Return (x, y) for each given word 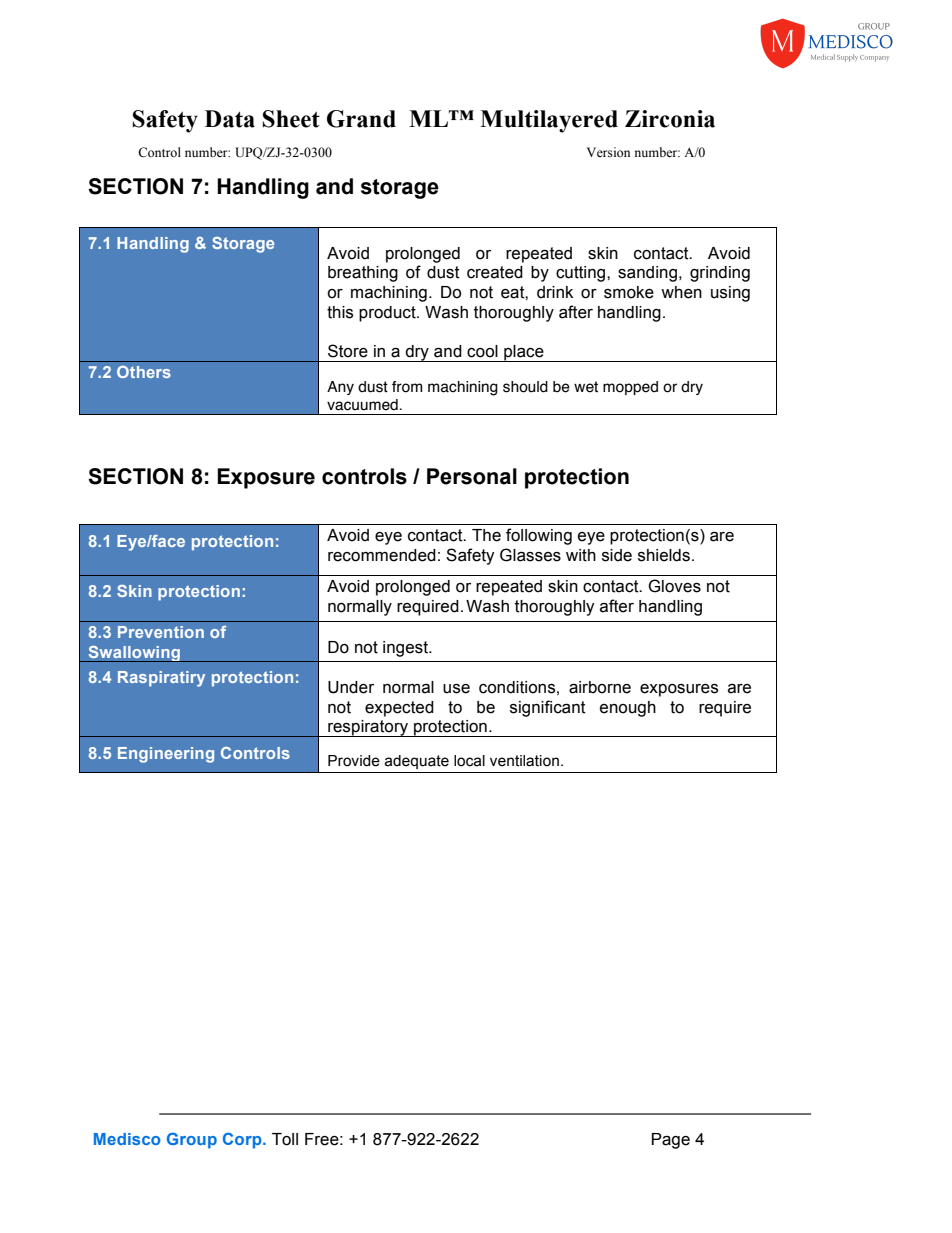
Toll (285, 1139)
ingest (407, 649)
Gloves (674, 586)
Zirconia (670, 119)
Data (230, 119)
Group (192, 1140)
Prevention (161, 632)
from (407, 387)
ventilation (524, 761)
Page (671, 1141)
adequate (416, 762)
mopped (630, 388)
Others (144, 372)
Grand (361, 119)
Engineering (166, 755)
